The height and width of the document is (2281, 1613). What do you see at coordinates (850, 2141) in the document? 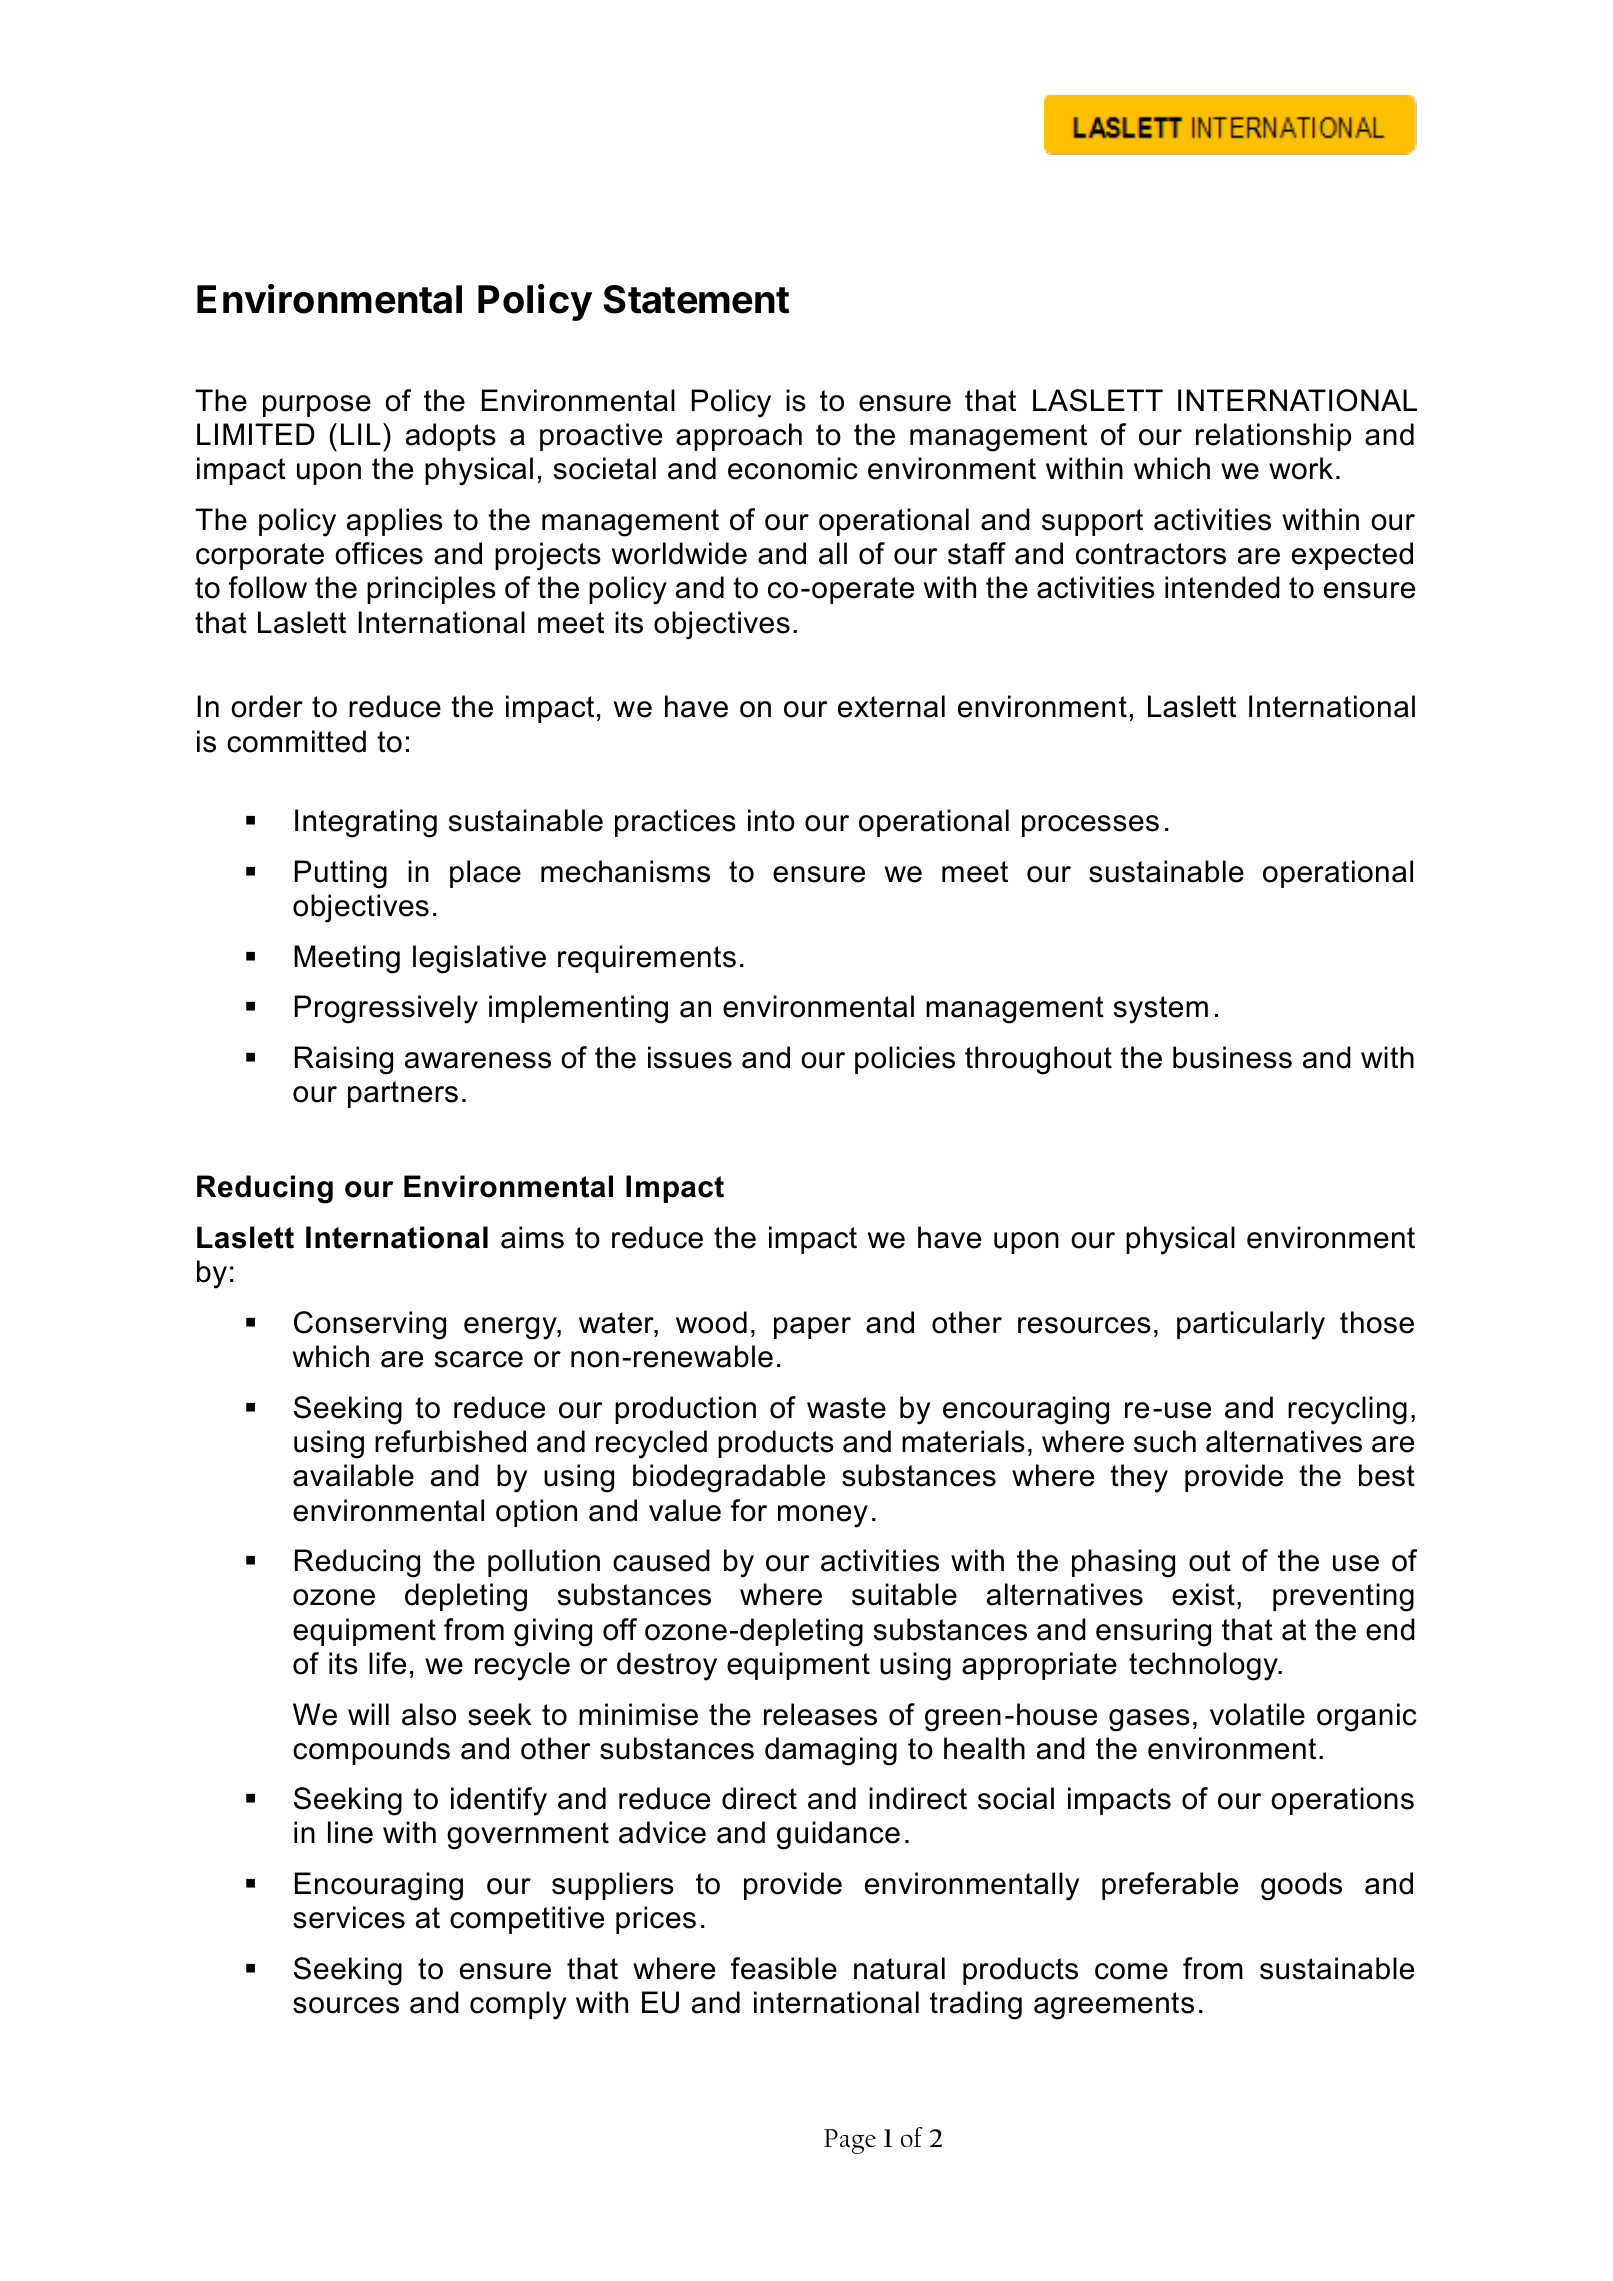
I see `Page` at bounding box center [850, 2141].
